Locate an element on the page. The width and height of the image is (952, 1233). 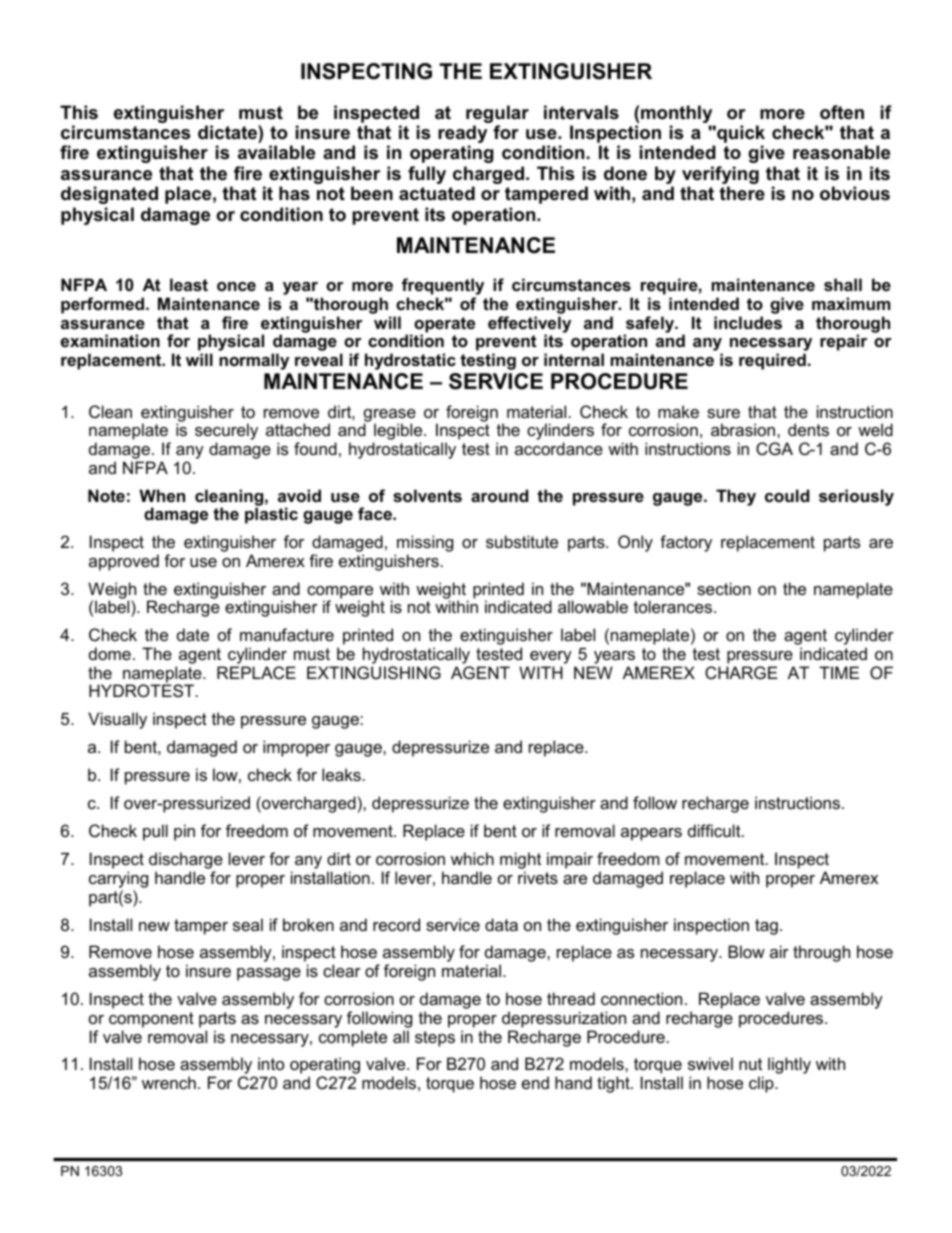
TIME is located at coordinates (839, 672).
